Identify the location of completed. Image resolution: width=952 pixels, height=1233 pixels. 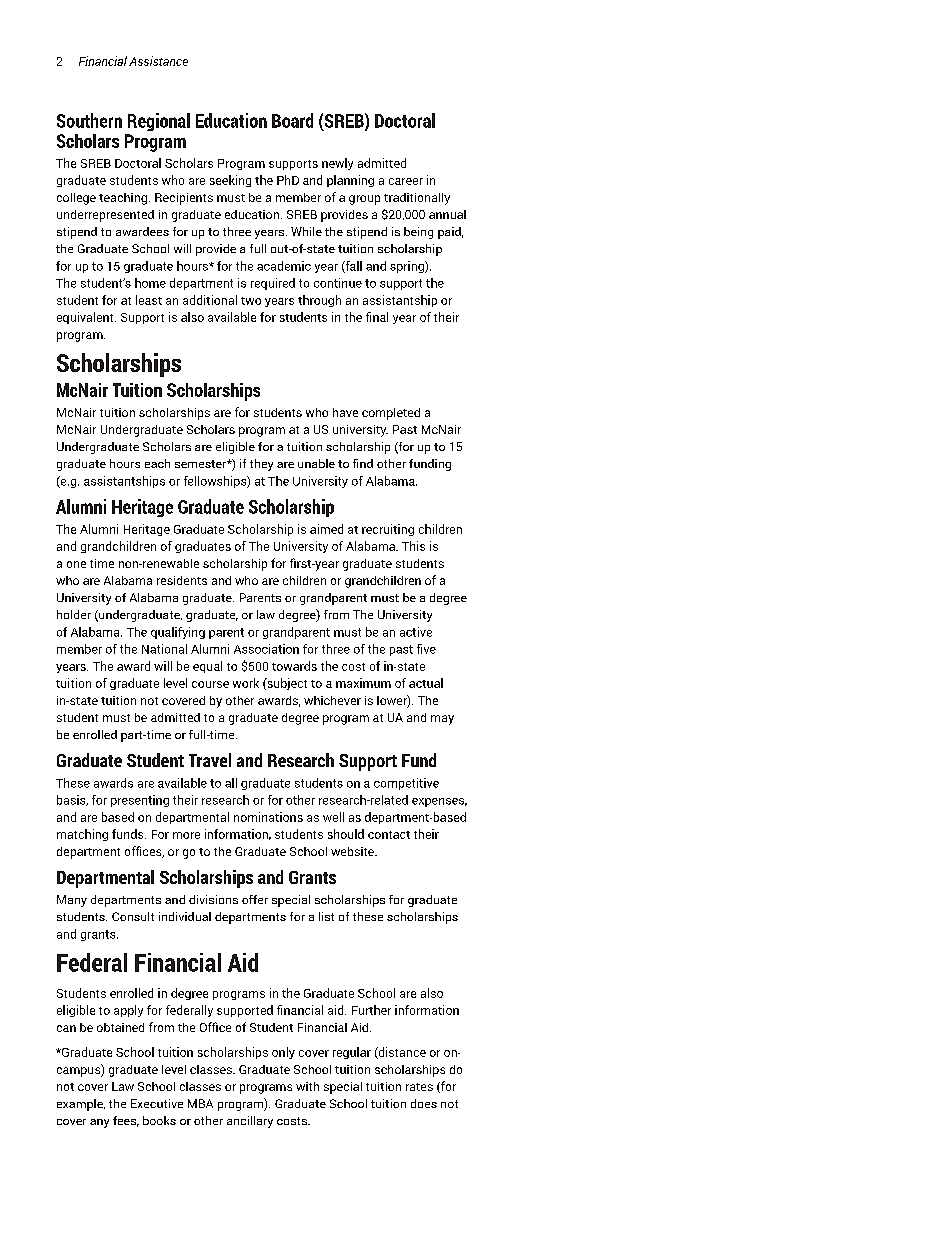
(391, 414).
